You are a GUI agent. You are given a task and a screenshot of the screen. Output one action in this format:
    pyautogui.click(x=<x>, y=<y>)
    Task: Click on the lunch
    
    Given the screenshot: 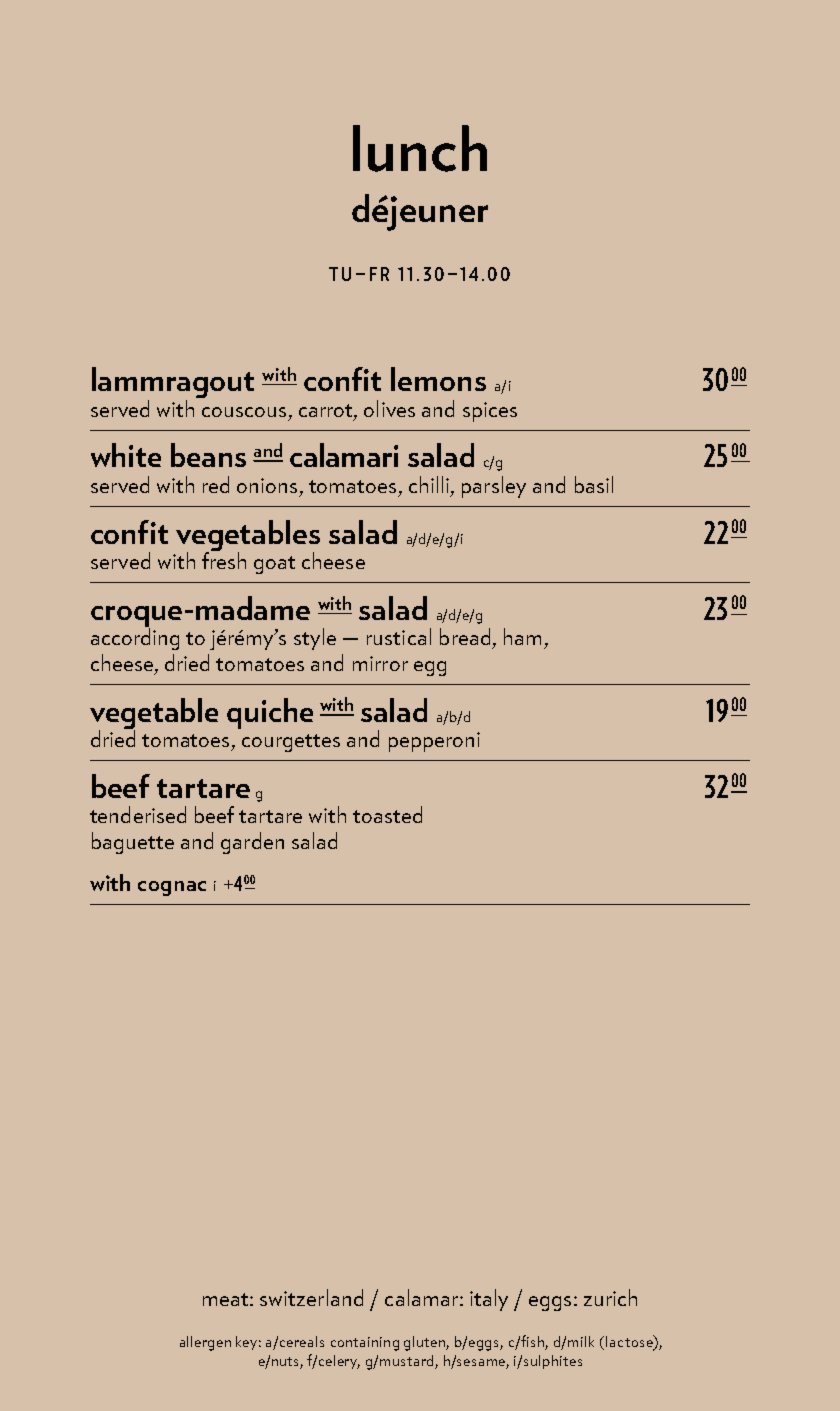 What is the action you would take?
    pyautogui.click(x=420, y=148)
